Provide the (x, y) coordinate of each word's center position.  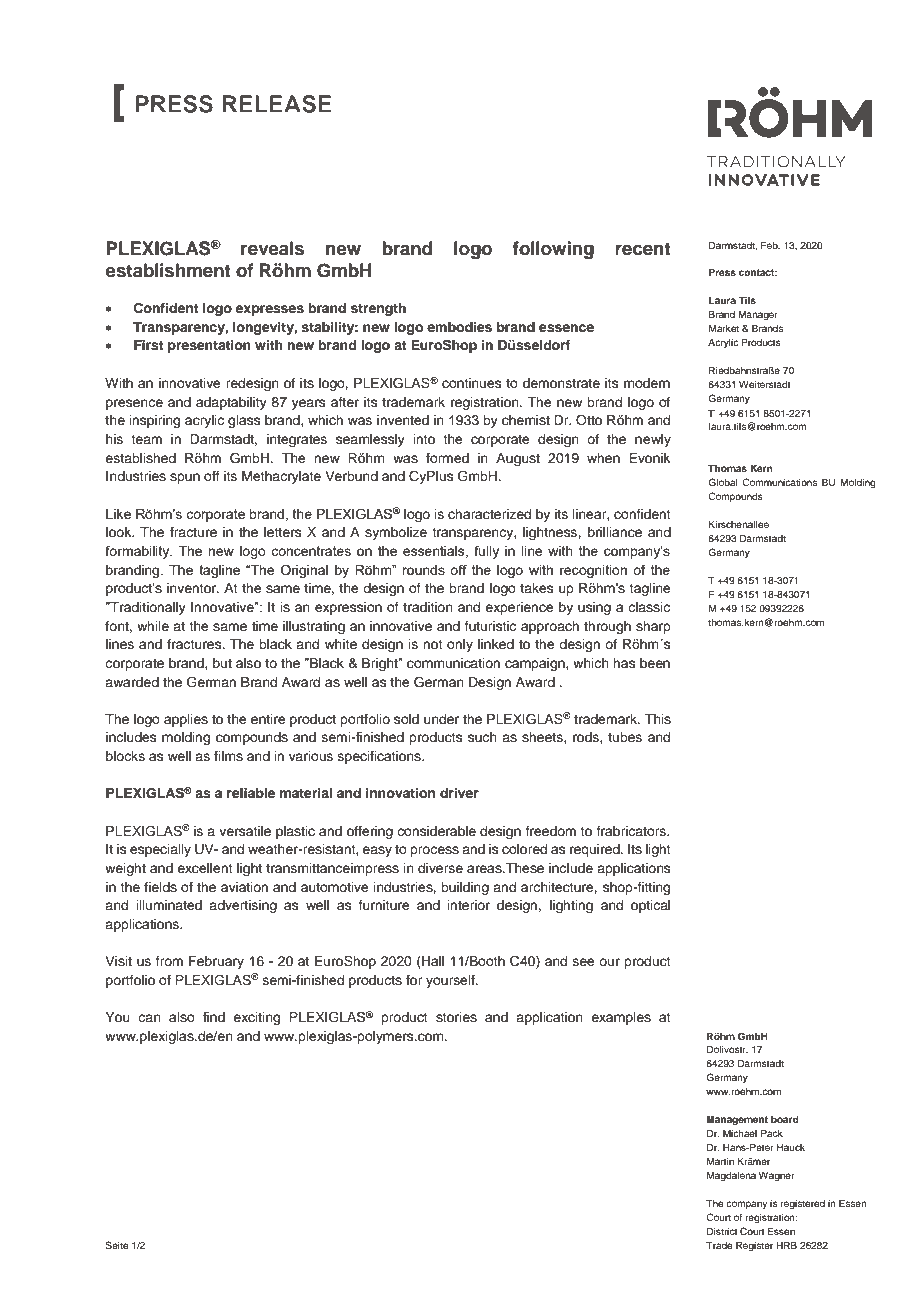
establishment (168, 270)
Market (724, 328)
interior (469, 905)
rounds (423, 570)
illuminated (169, 905)
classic (649, 607)
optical (650, 906)
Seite (117, 1245)
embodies (459, 327)
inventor (193, 588)
